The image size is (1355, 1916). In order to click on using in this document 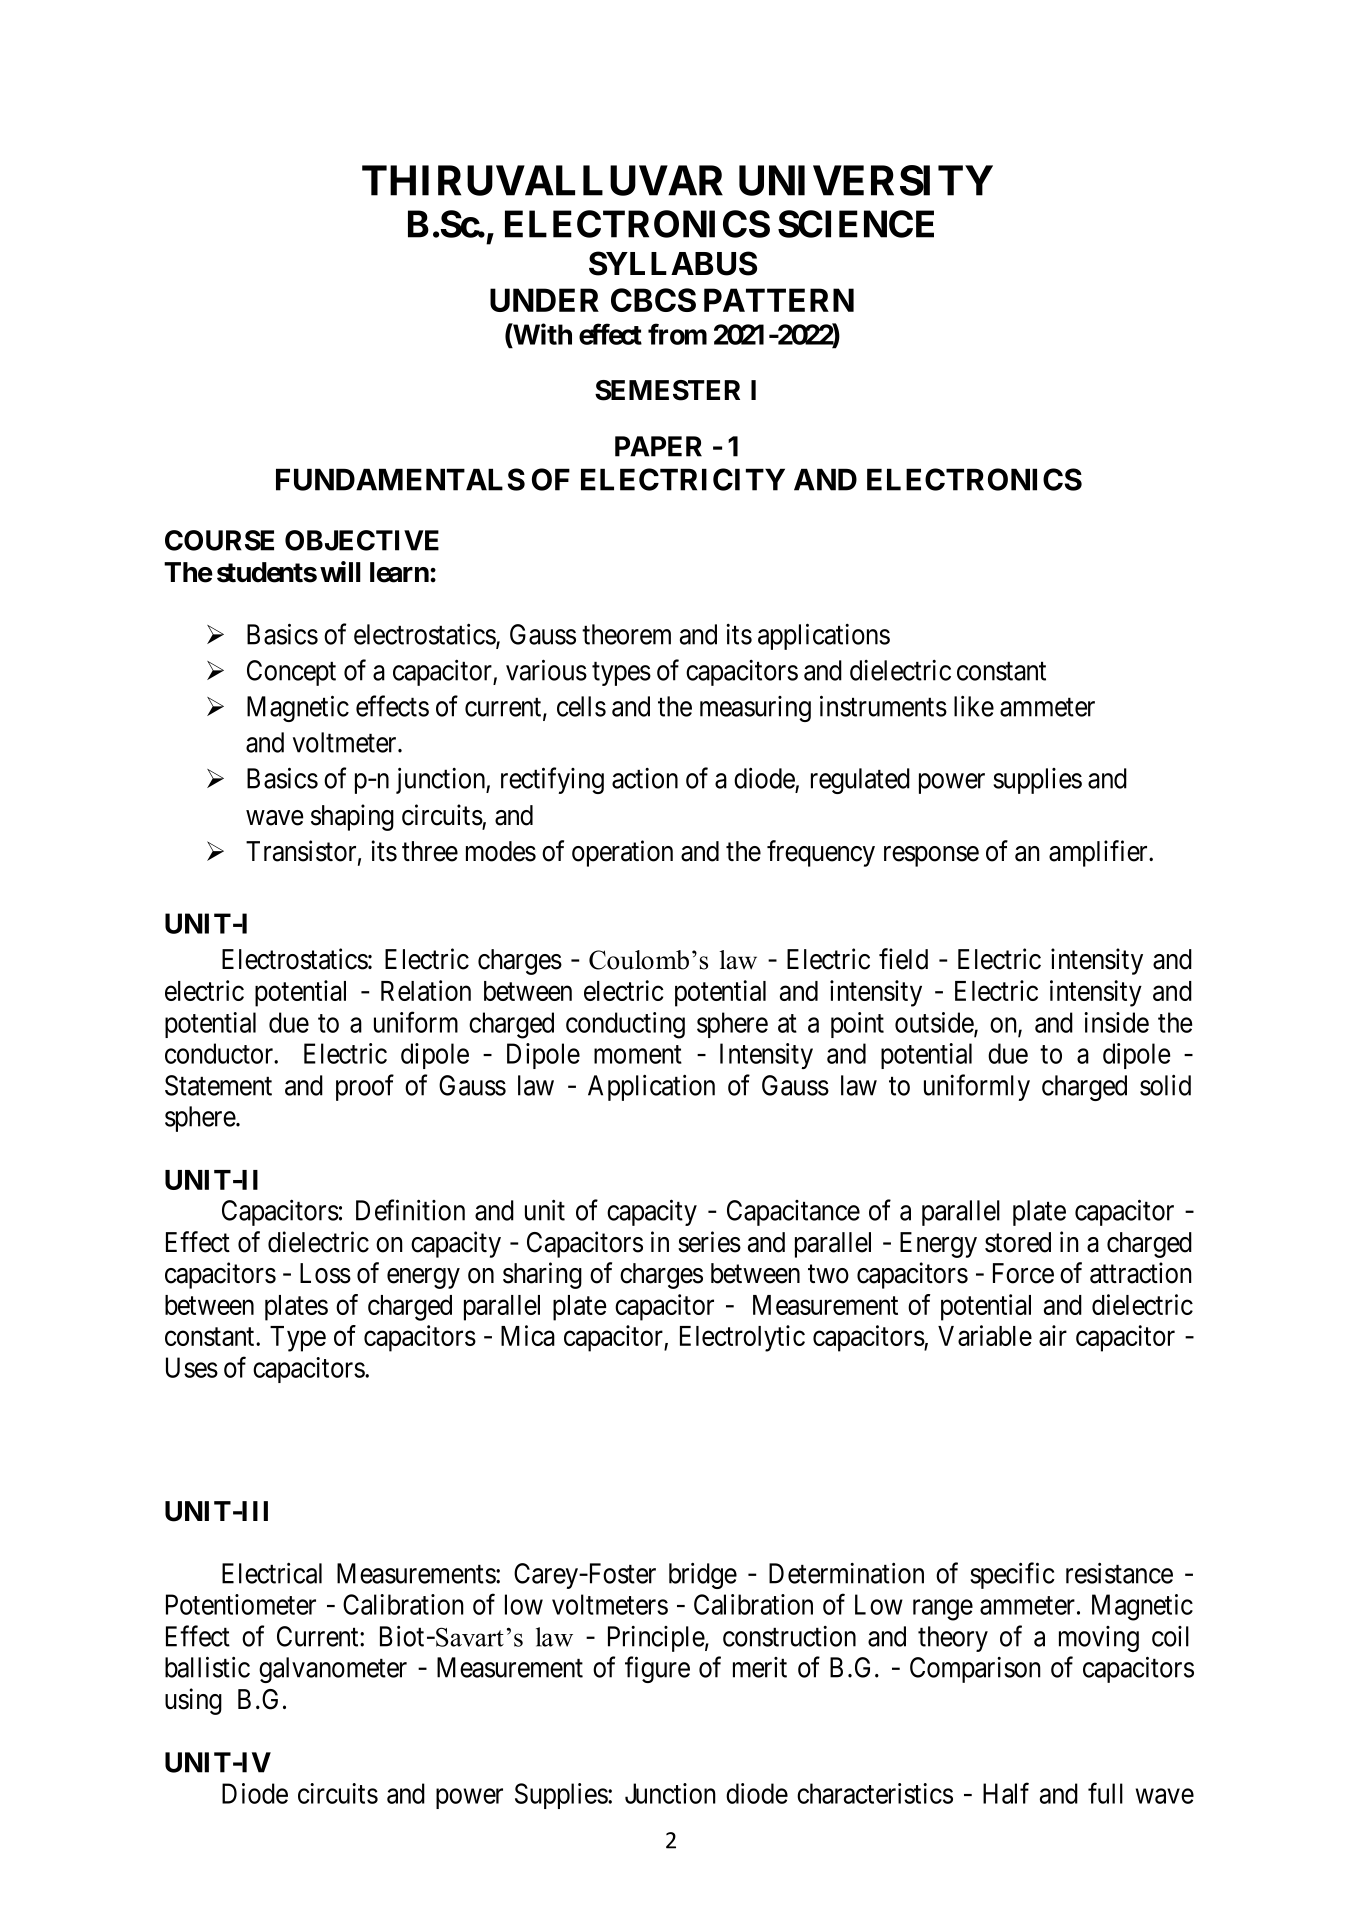, I will do `click(193, 1701)`.
